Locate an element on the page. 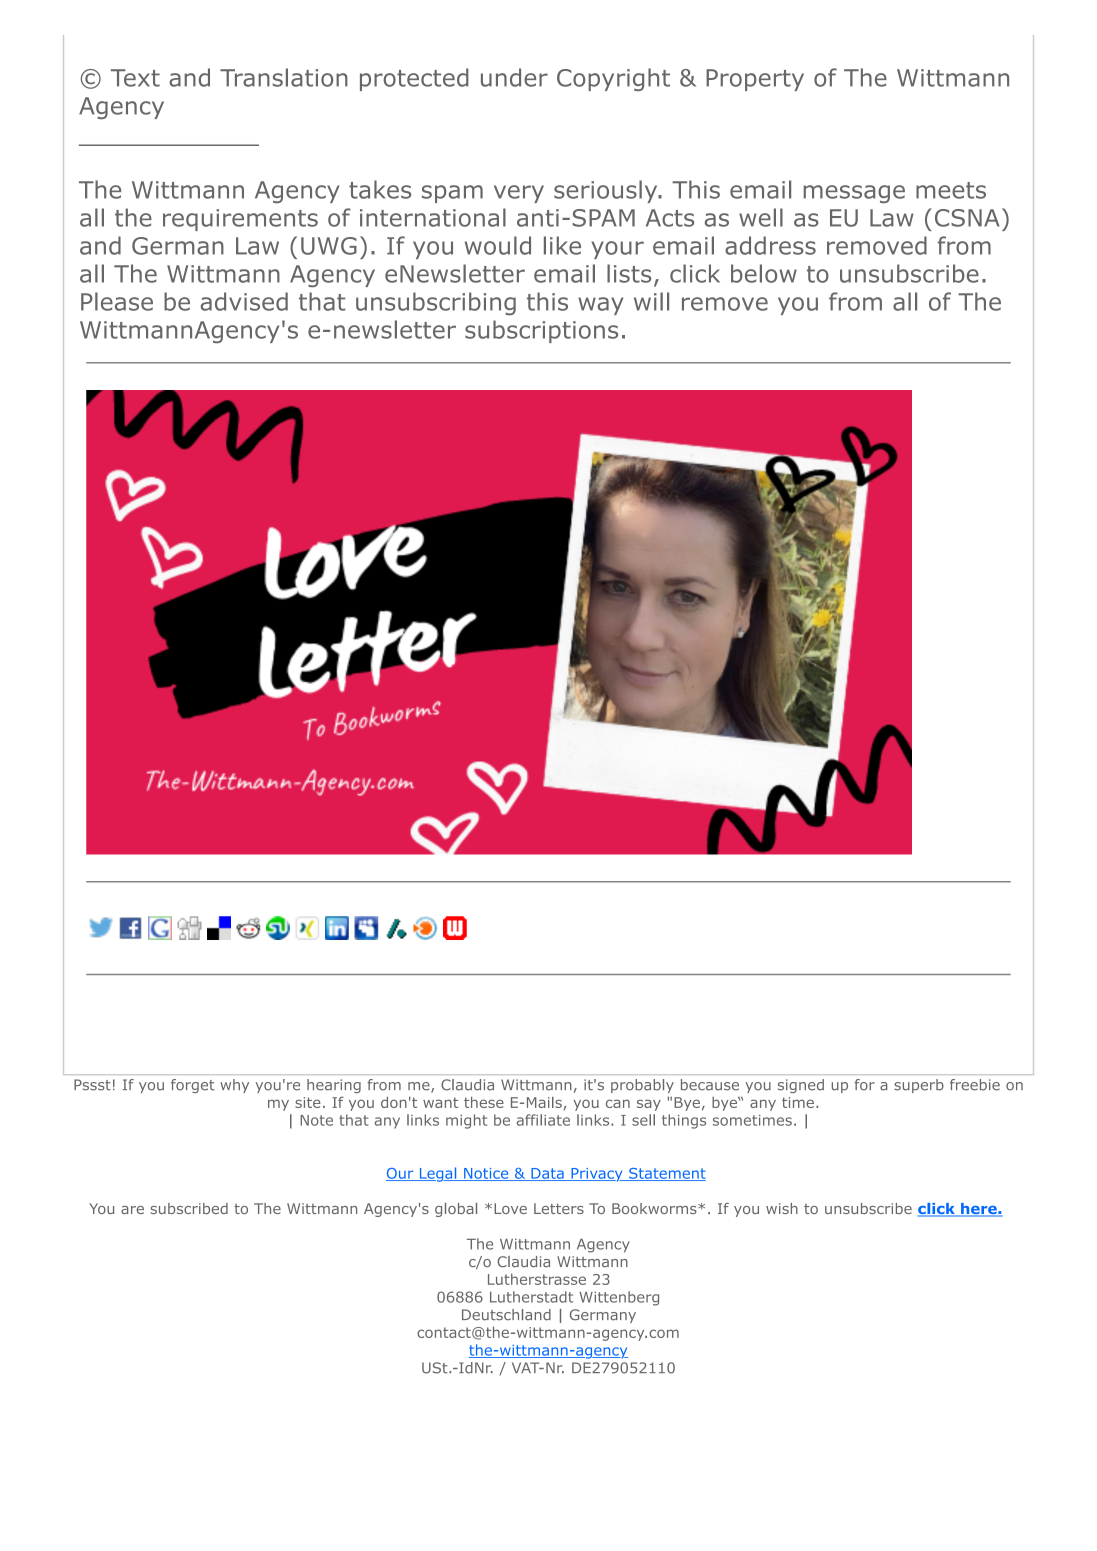 The width and height of the document is (1097, 1551). below is located at coordinates (764, 273).
